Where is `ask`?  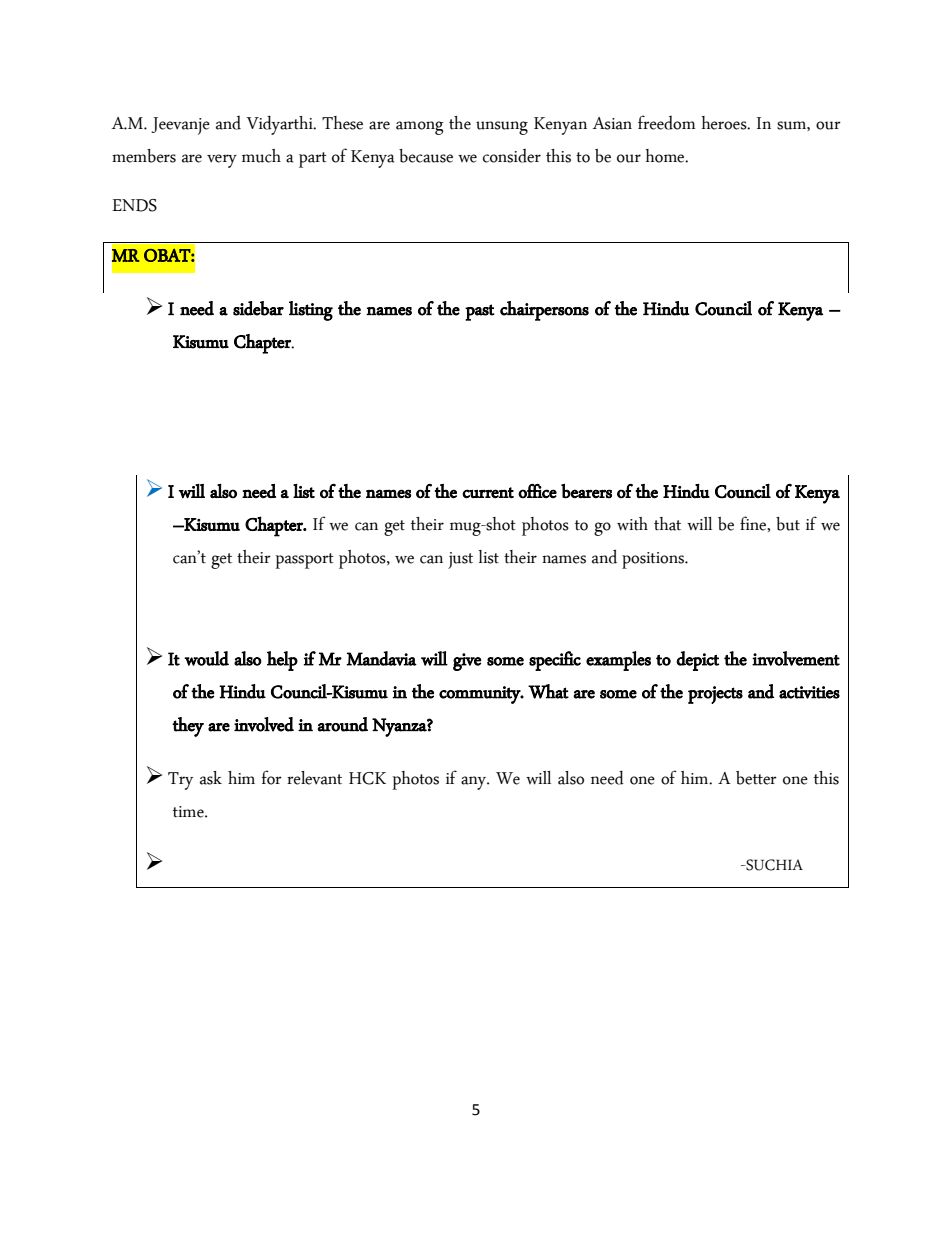
ask is located at coordinates (211, 778).
